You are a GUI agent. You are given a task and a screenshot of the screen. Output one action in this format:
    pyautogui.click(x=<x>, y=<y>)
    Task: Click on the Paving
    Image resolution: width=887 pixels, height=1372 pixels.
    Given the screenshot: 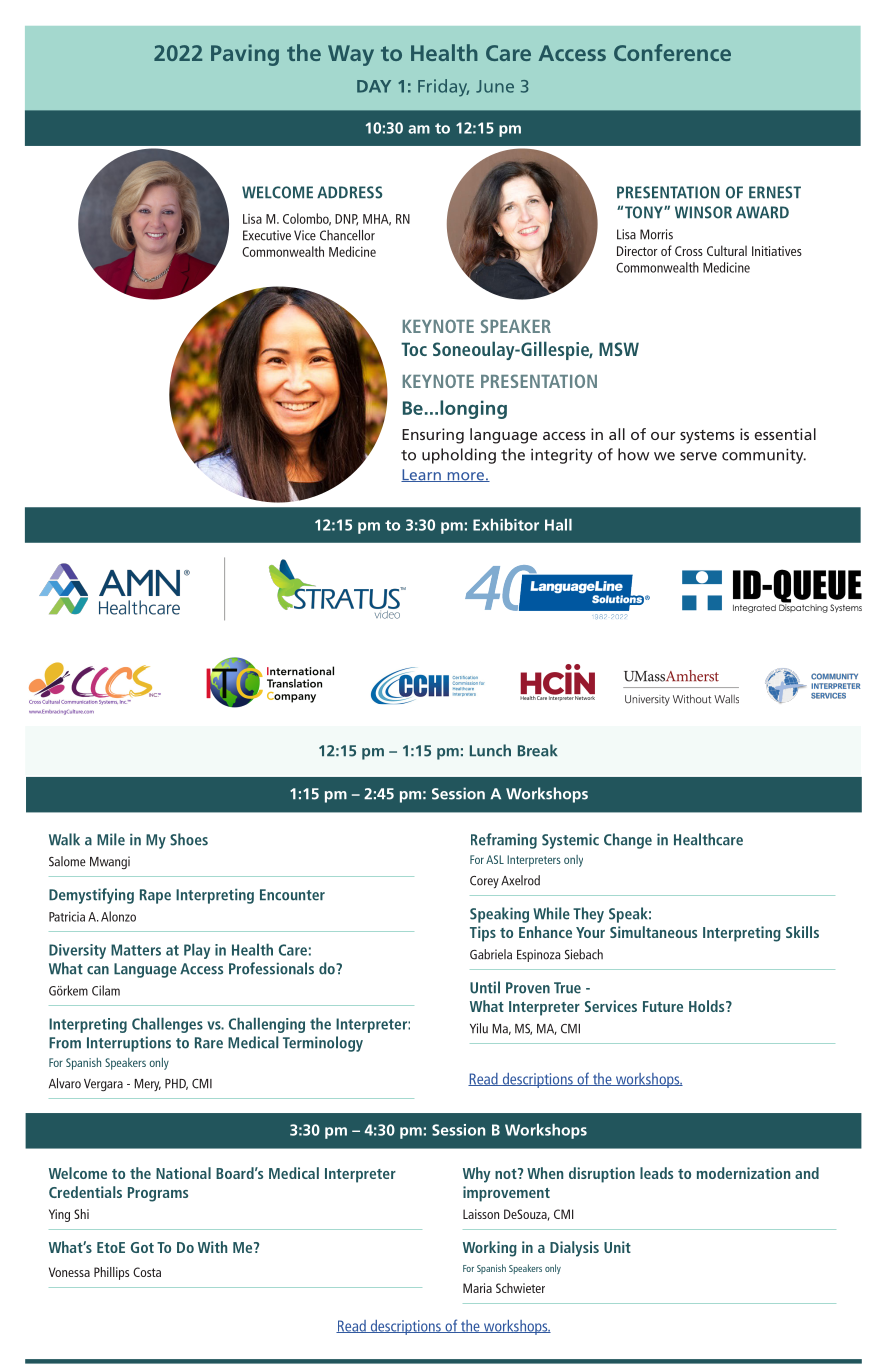 What is the action you would take?
    pyautogui.click(x=245, y=55)
